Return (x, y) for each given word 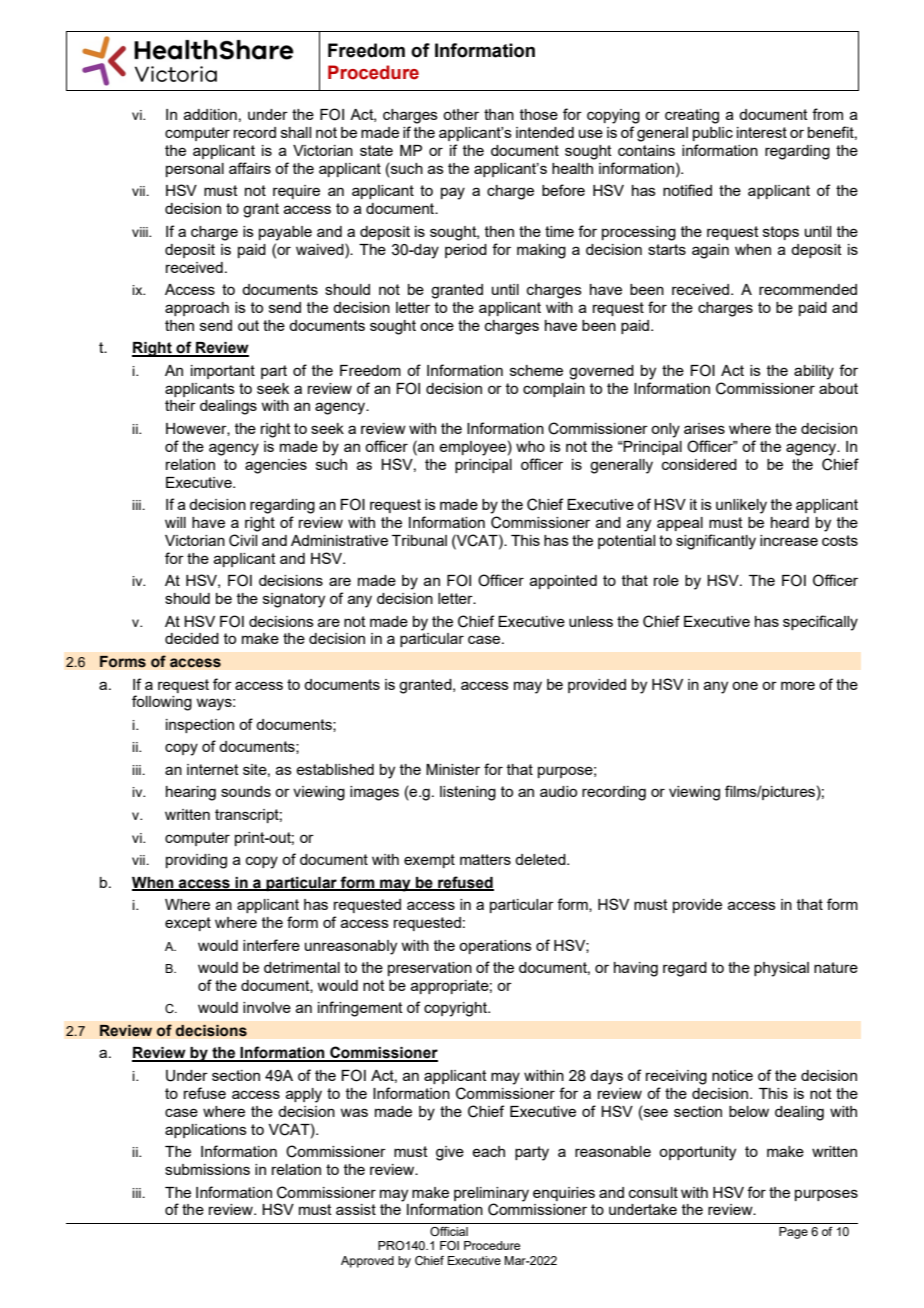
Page (793, 1233)
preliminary (491, 1194)
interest (762, 132)
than (499, 114)
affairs (250, 168)
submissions (207, 1169)
